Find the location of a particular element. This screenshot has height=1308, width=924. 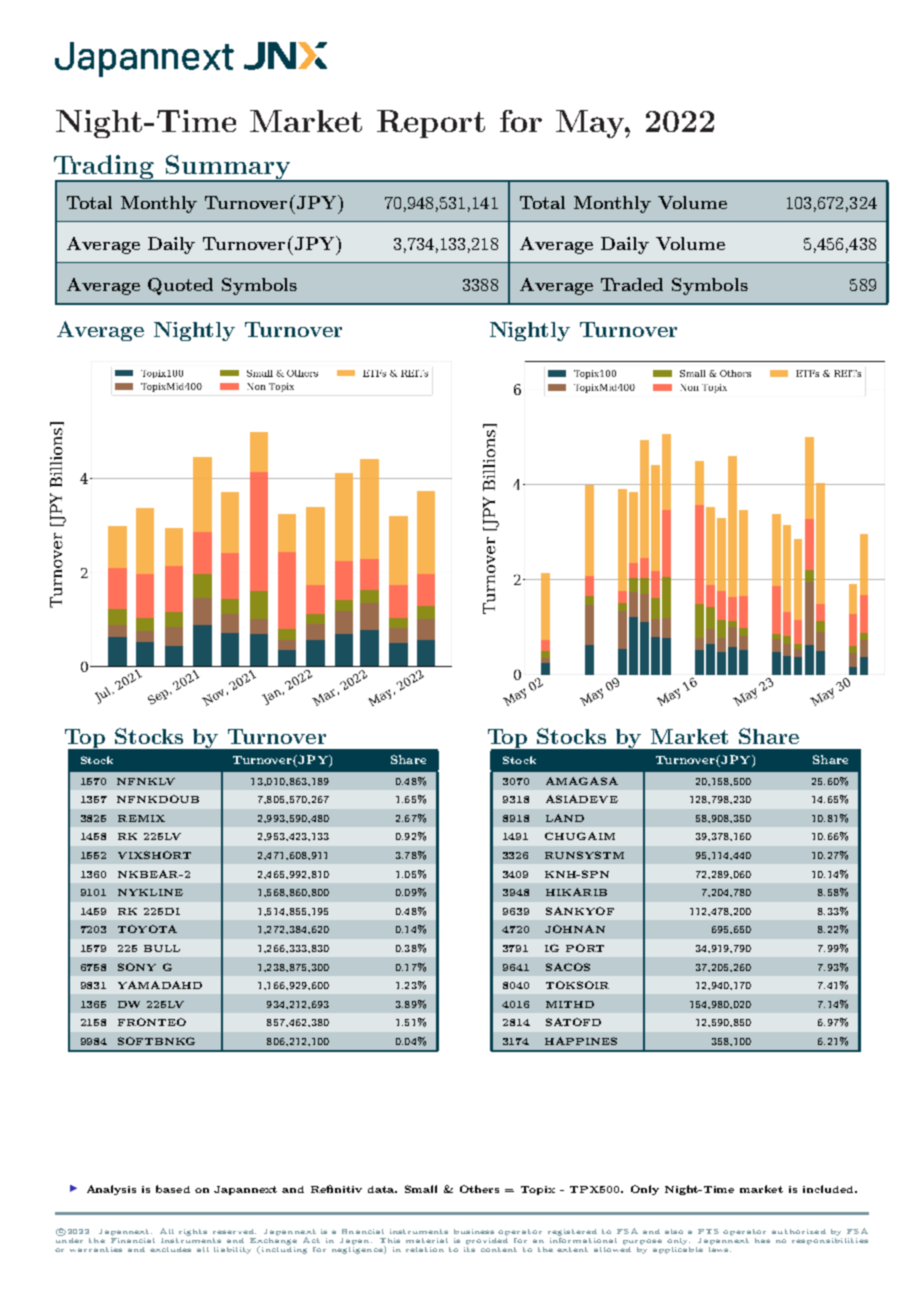

PTS is located at coordinates (708, 1231).
